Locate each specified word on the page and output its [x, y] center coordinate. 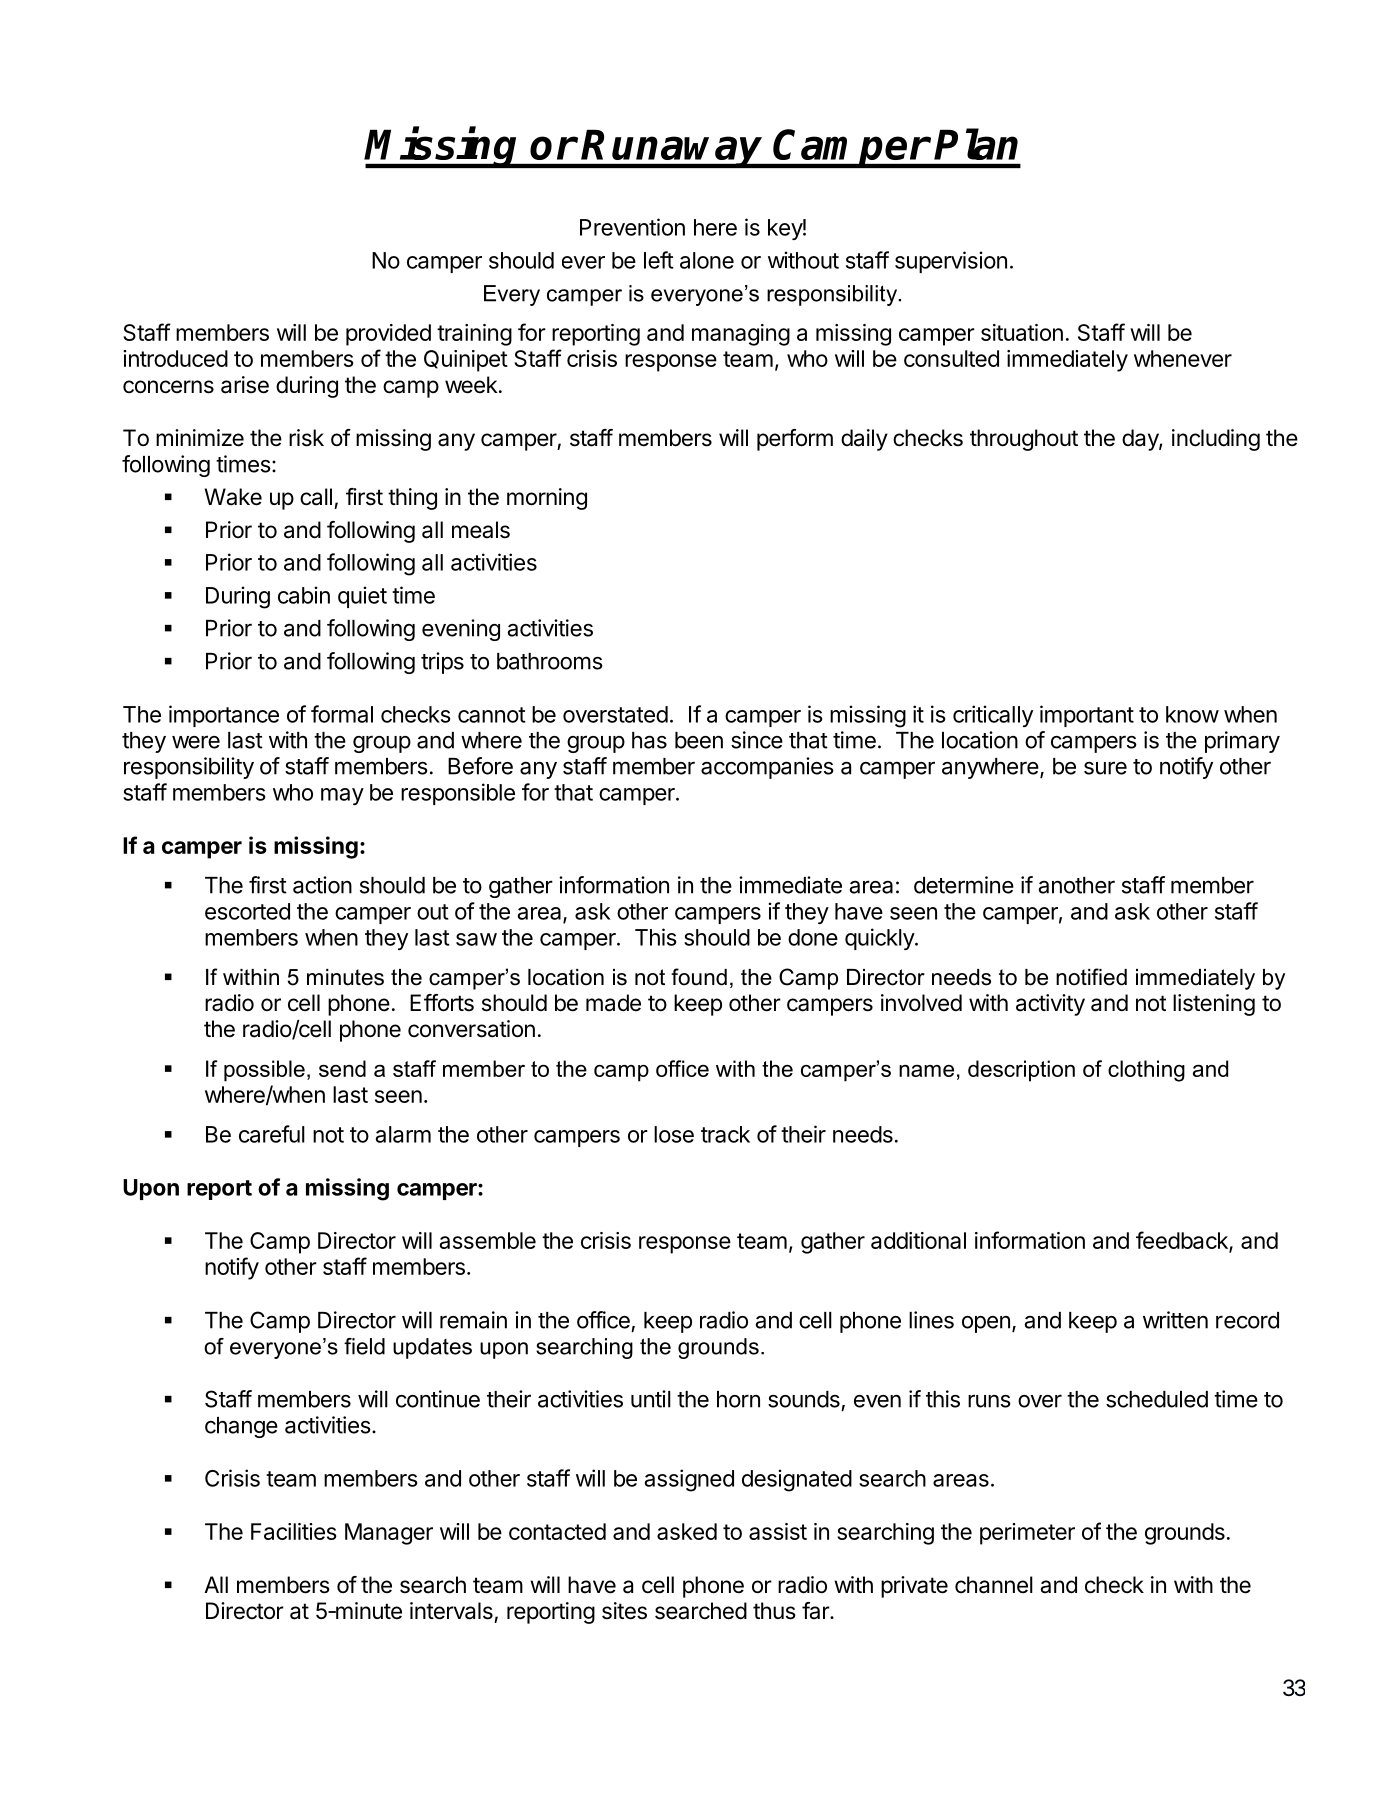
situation [1022, 332]
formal [342, 714]
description [1021, 1071]
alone [707, 260]
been [699, 740]
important [1087, 716]
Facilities [294, 1531]
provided [388, 335]
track [725, 1134]
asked [687, 1531]
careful [272, 1134]
